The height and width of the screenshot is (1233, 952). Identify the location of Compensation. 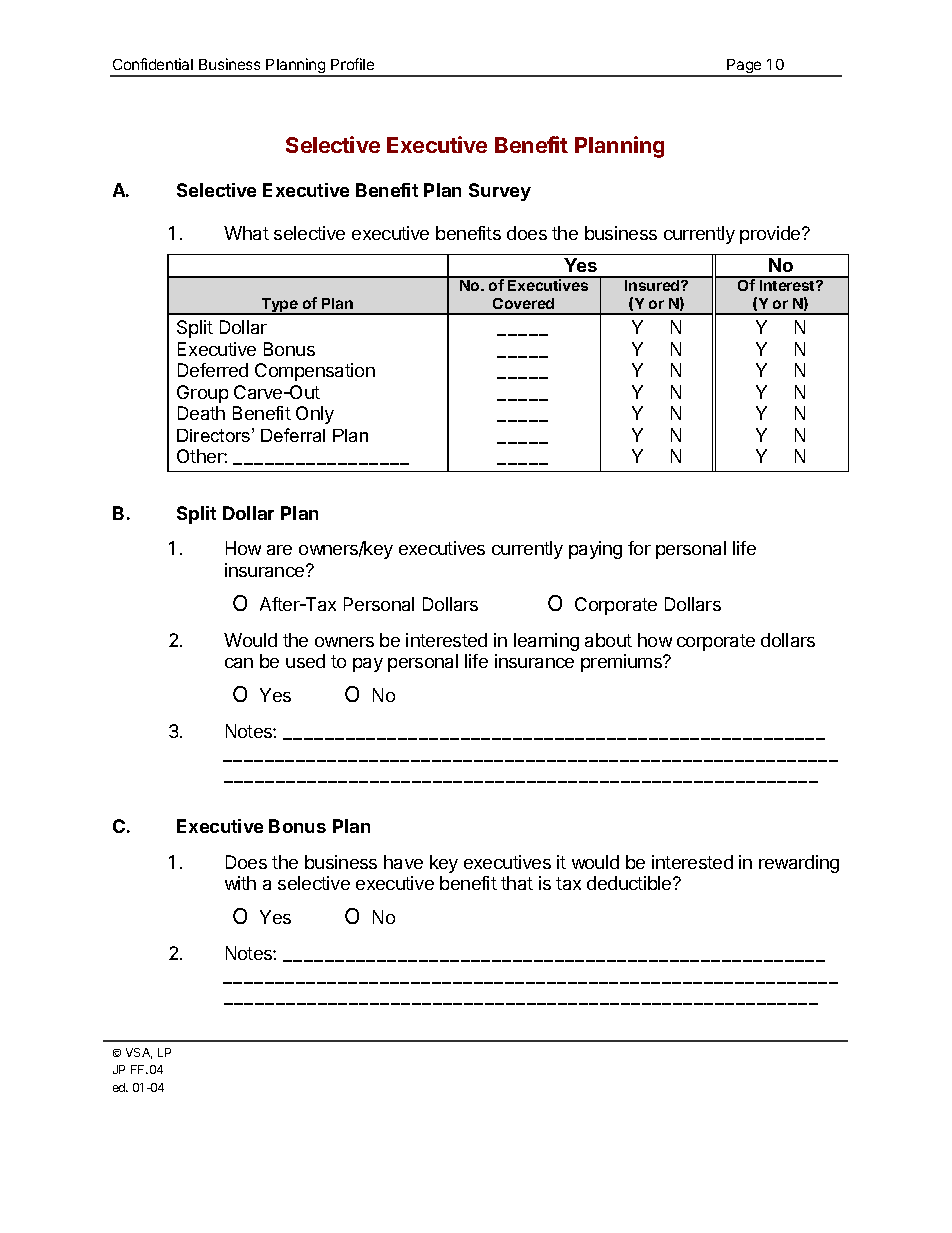
(315, 372).
